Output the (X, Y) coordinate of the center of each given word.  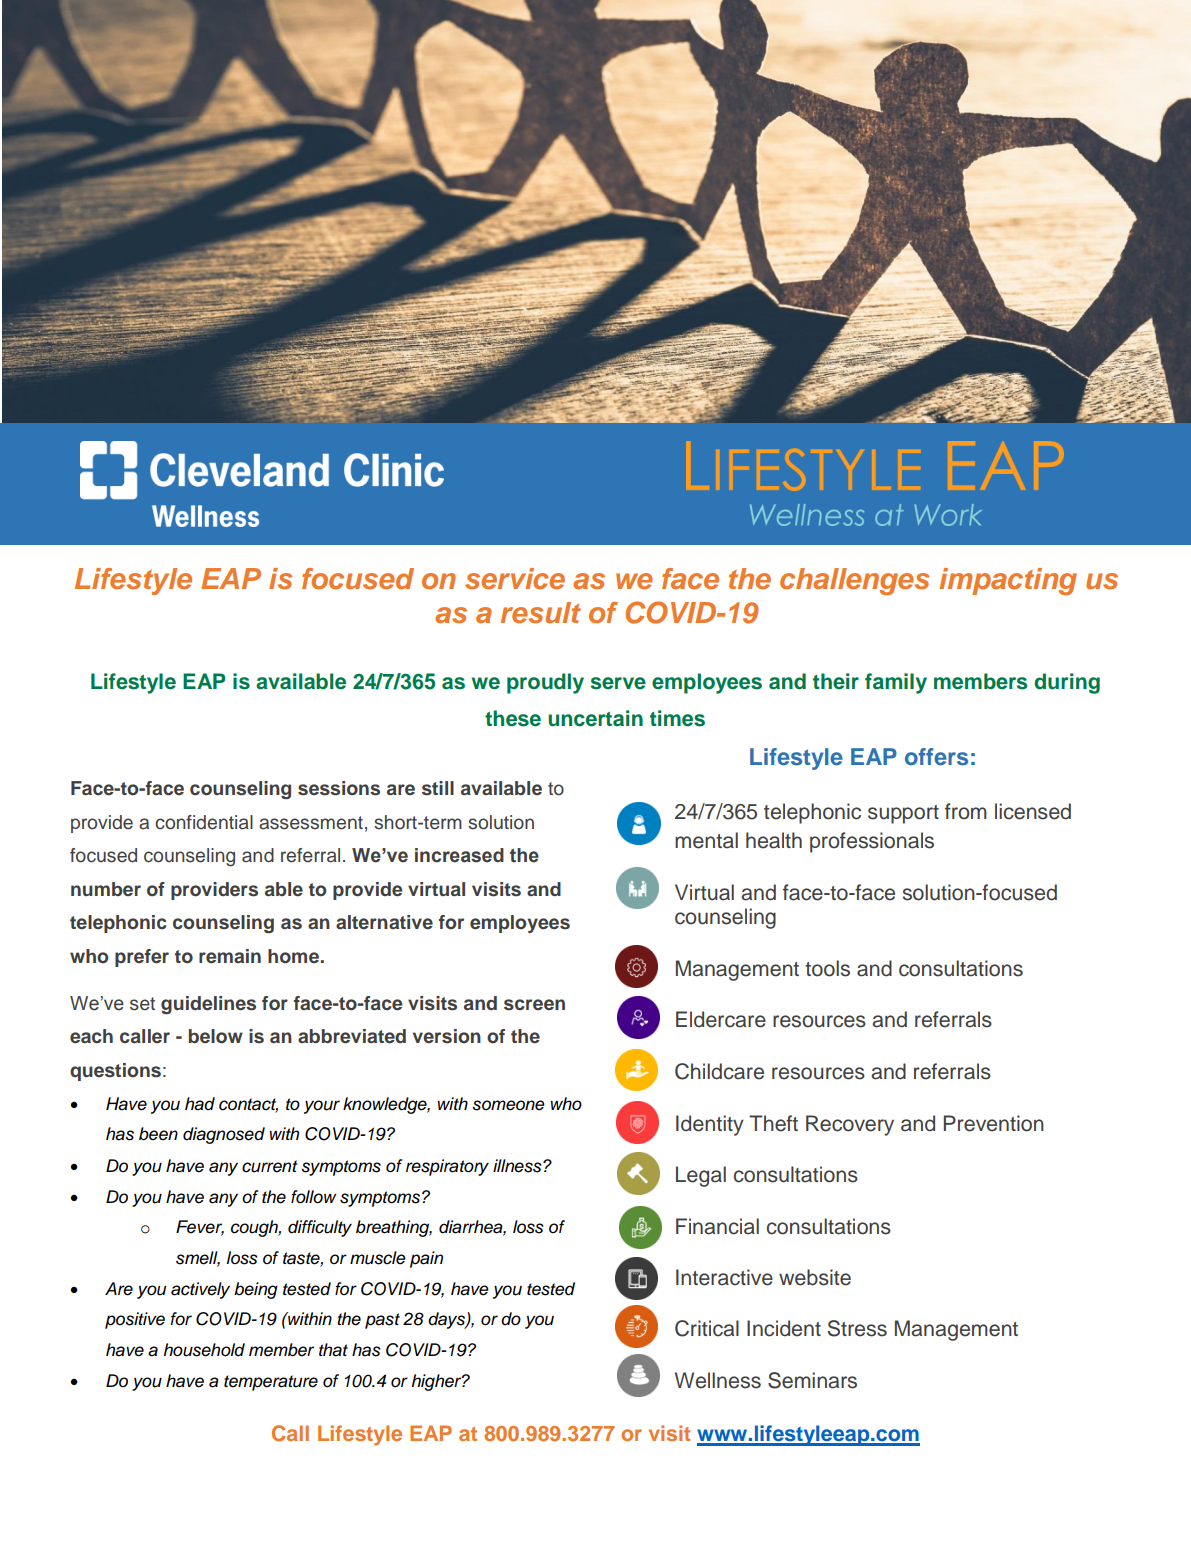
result (541, 613)
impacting (1008, 581)
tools (827, 968)
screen (534, 1005)
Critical (707, 1328)
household (204, 1350)
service (515, 579)
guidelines (208, 1005)
